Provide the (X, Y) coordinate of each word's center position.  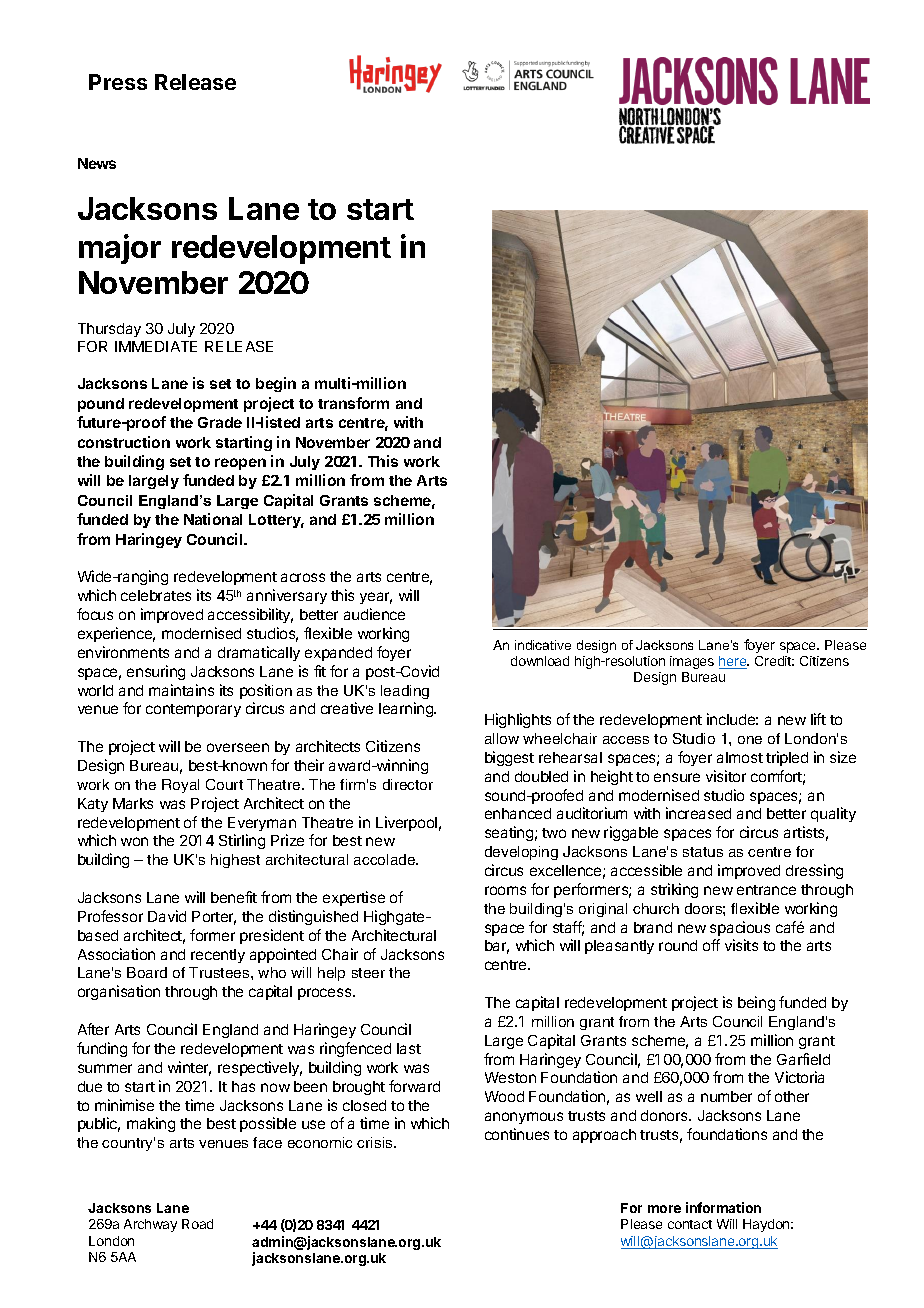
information (723, 1207)
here (734, 662)
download (540, 661)
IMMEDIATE (156, 346)
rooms (505, 890)
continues (517, 1134)
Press (118, 82)
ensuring (156, 672)
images (692, 662)
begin (276, 384)
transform (353, 403)
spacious (740, 928)
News (97, 163)
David (167, 916)
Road (197, 1224)
